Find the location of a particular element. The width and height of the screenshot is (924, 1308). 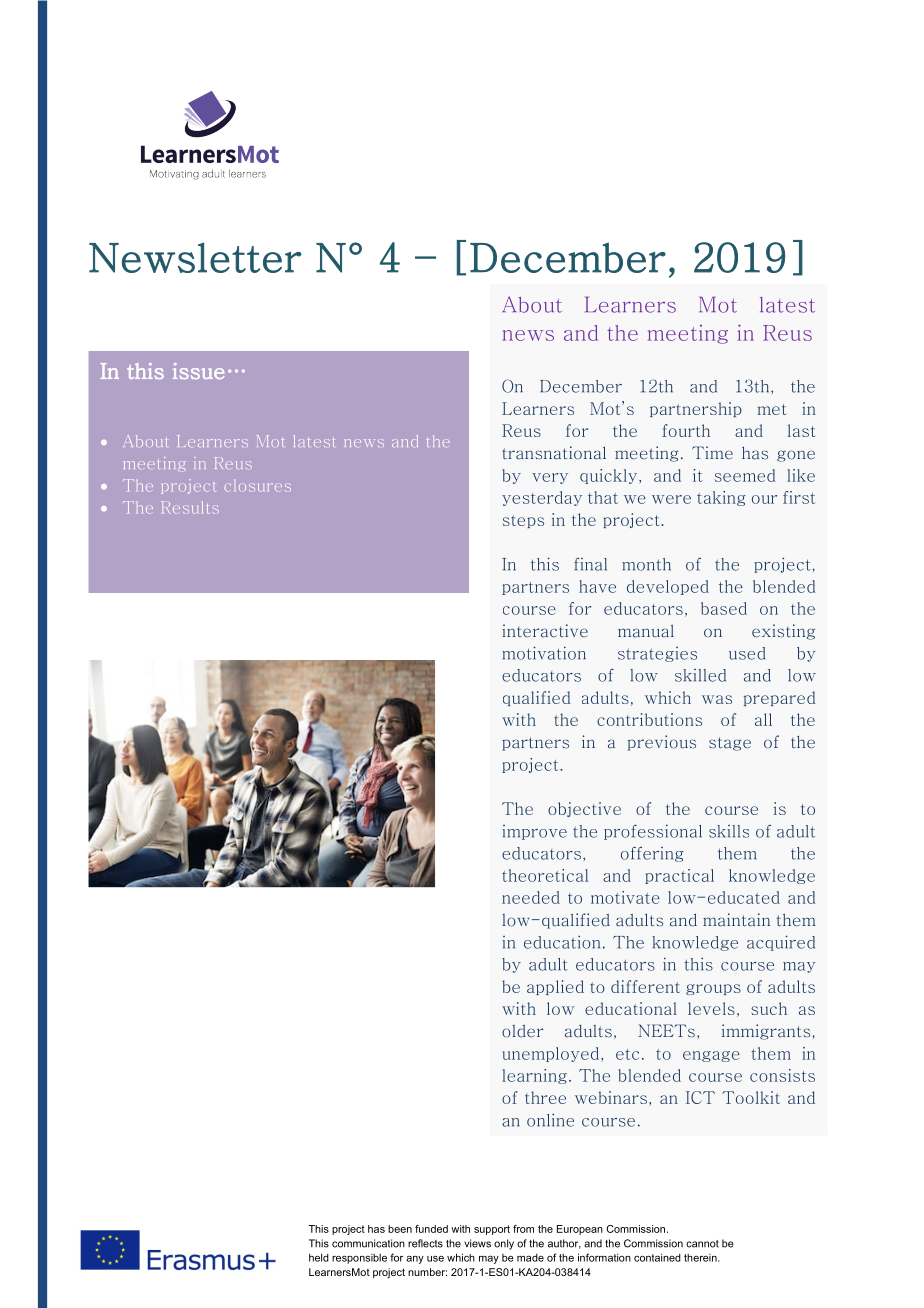

support is located at coordinates (492, 1230).
